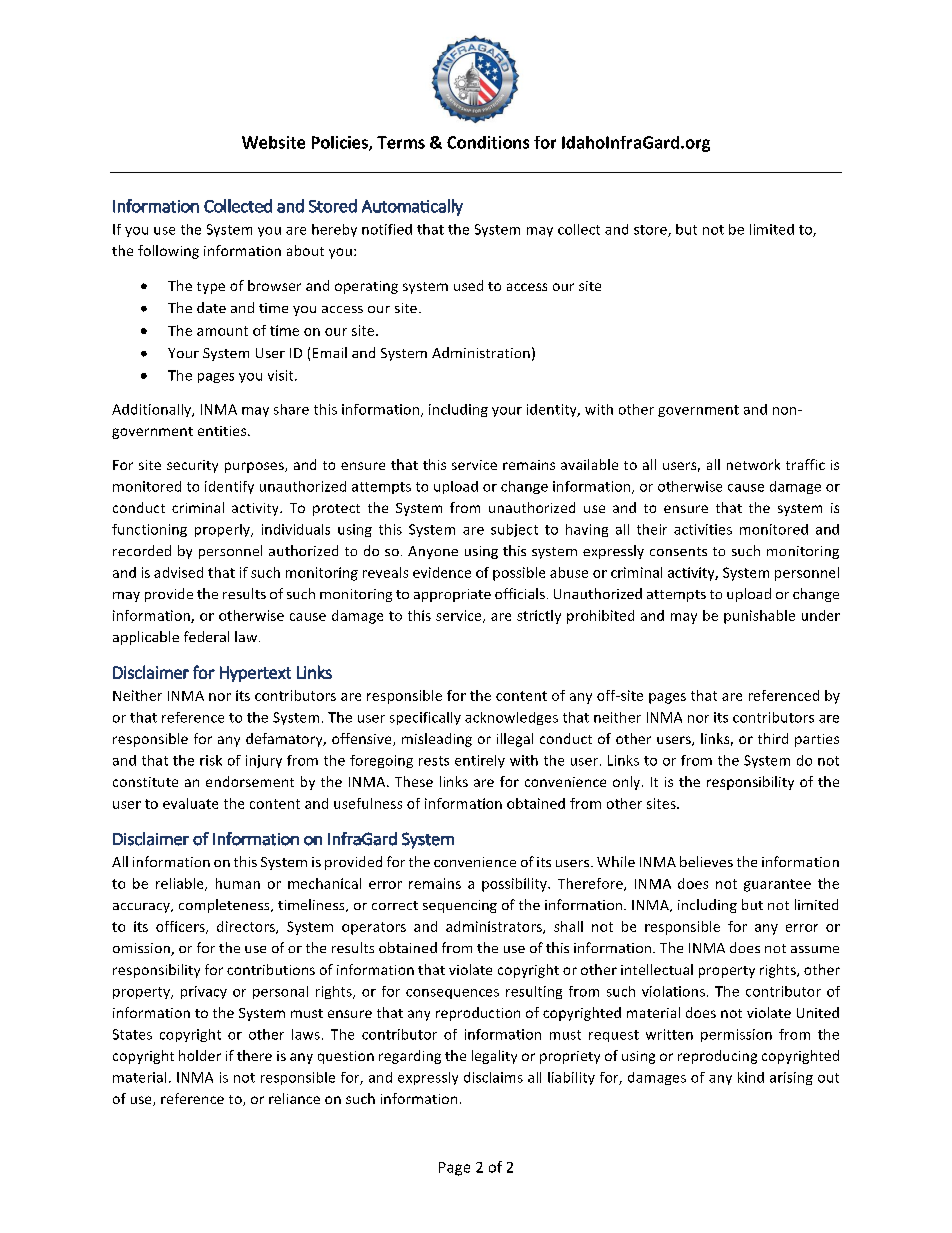 The height and width of the screenshot is (1233, 952). Describe the element at coordinates (206, 636) in the screenshot. I see `federal` at that location.
